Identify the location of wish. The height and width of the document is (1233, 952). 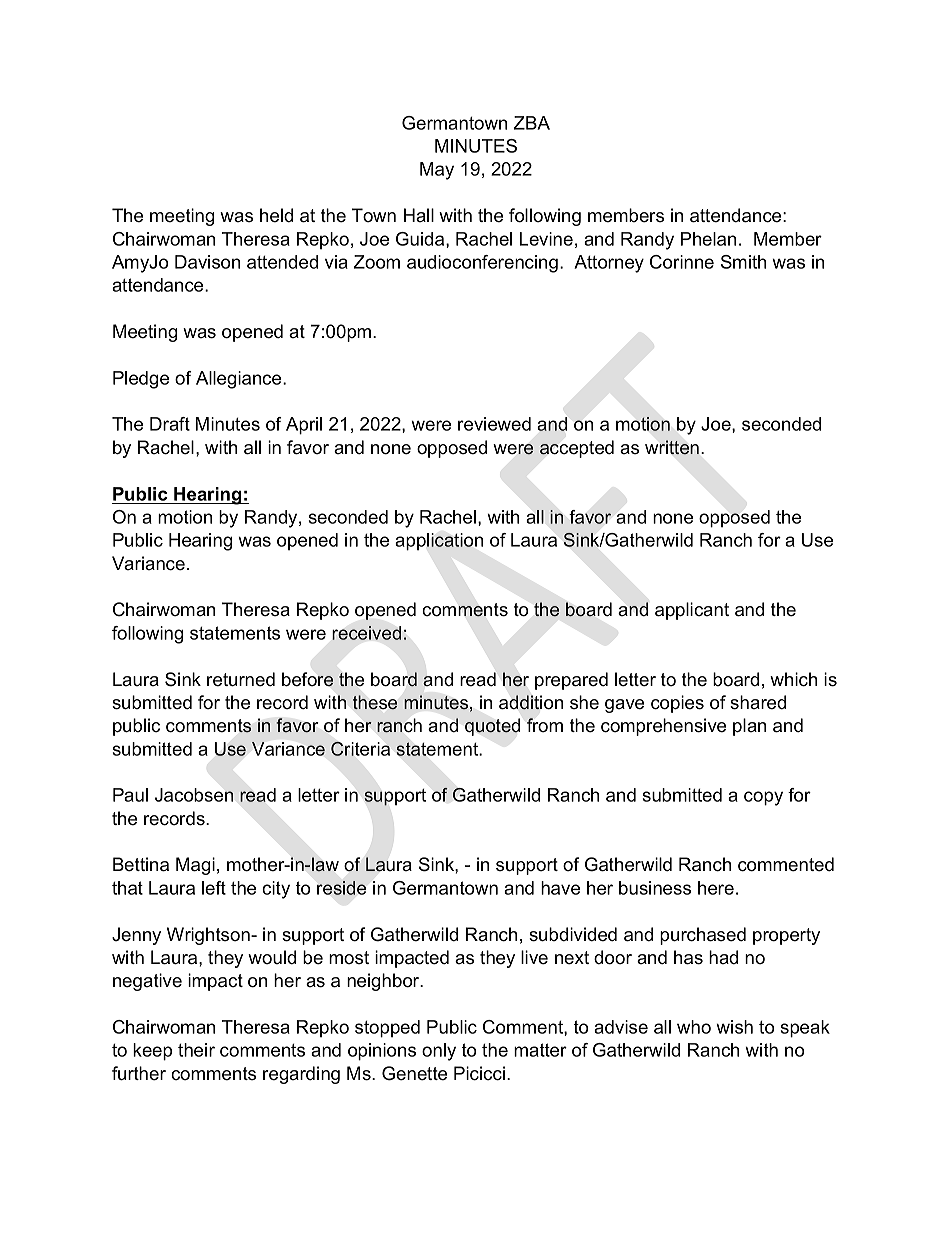
(734, 1027).
